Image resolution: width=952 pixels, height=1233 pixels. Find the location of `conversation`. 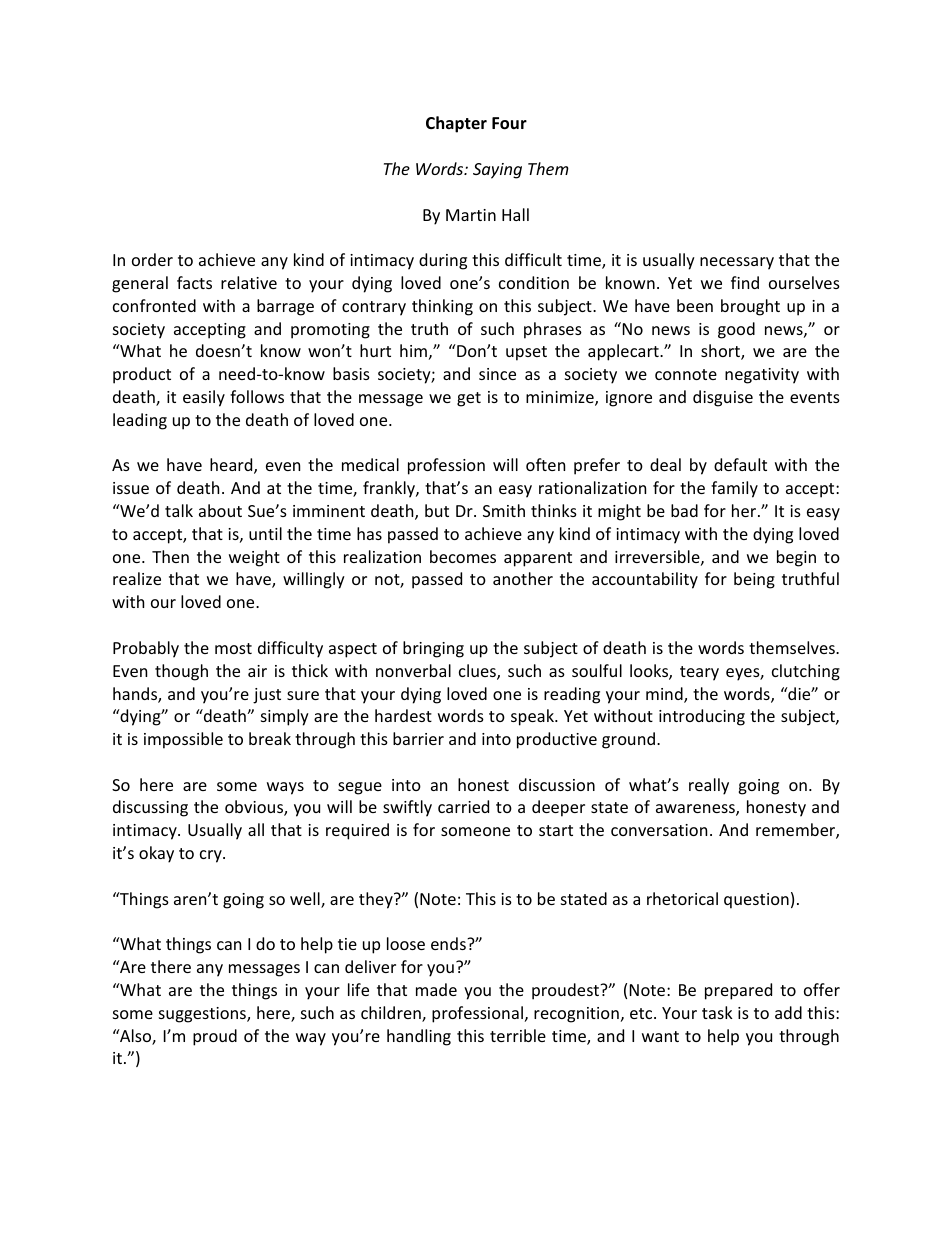

conversation is located at coordinates (659, 830).
